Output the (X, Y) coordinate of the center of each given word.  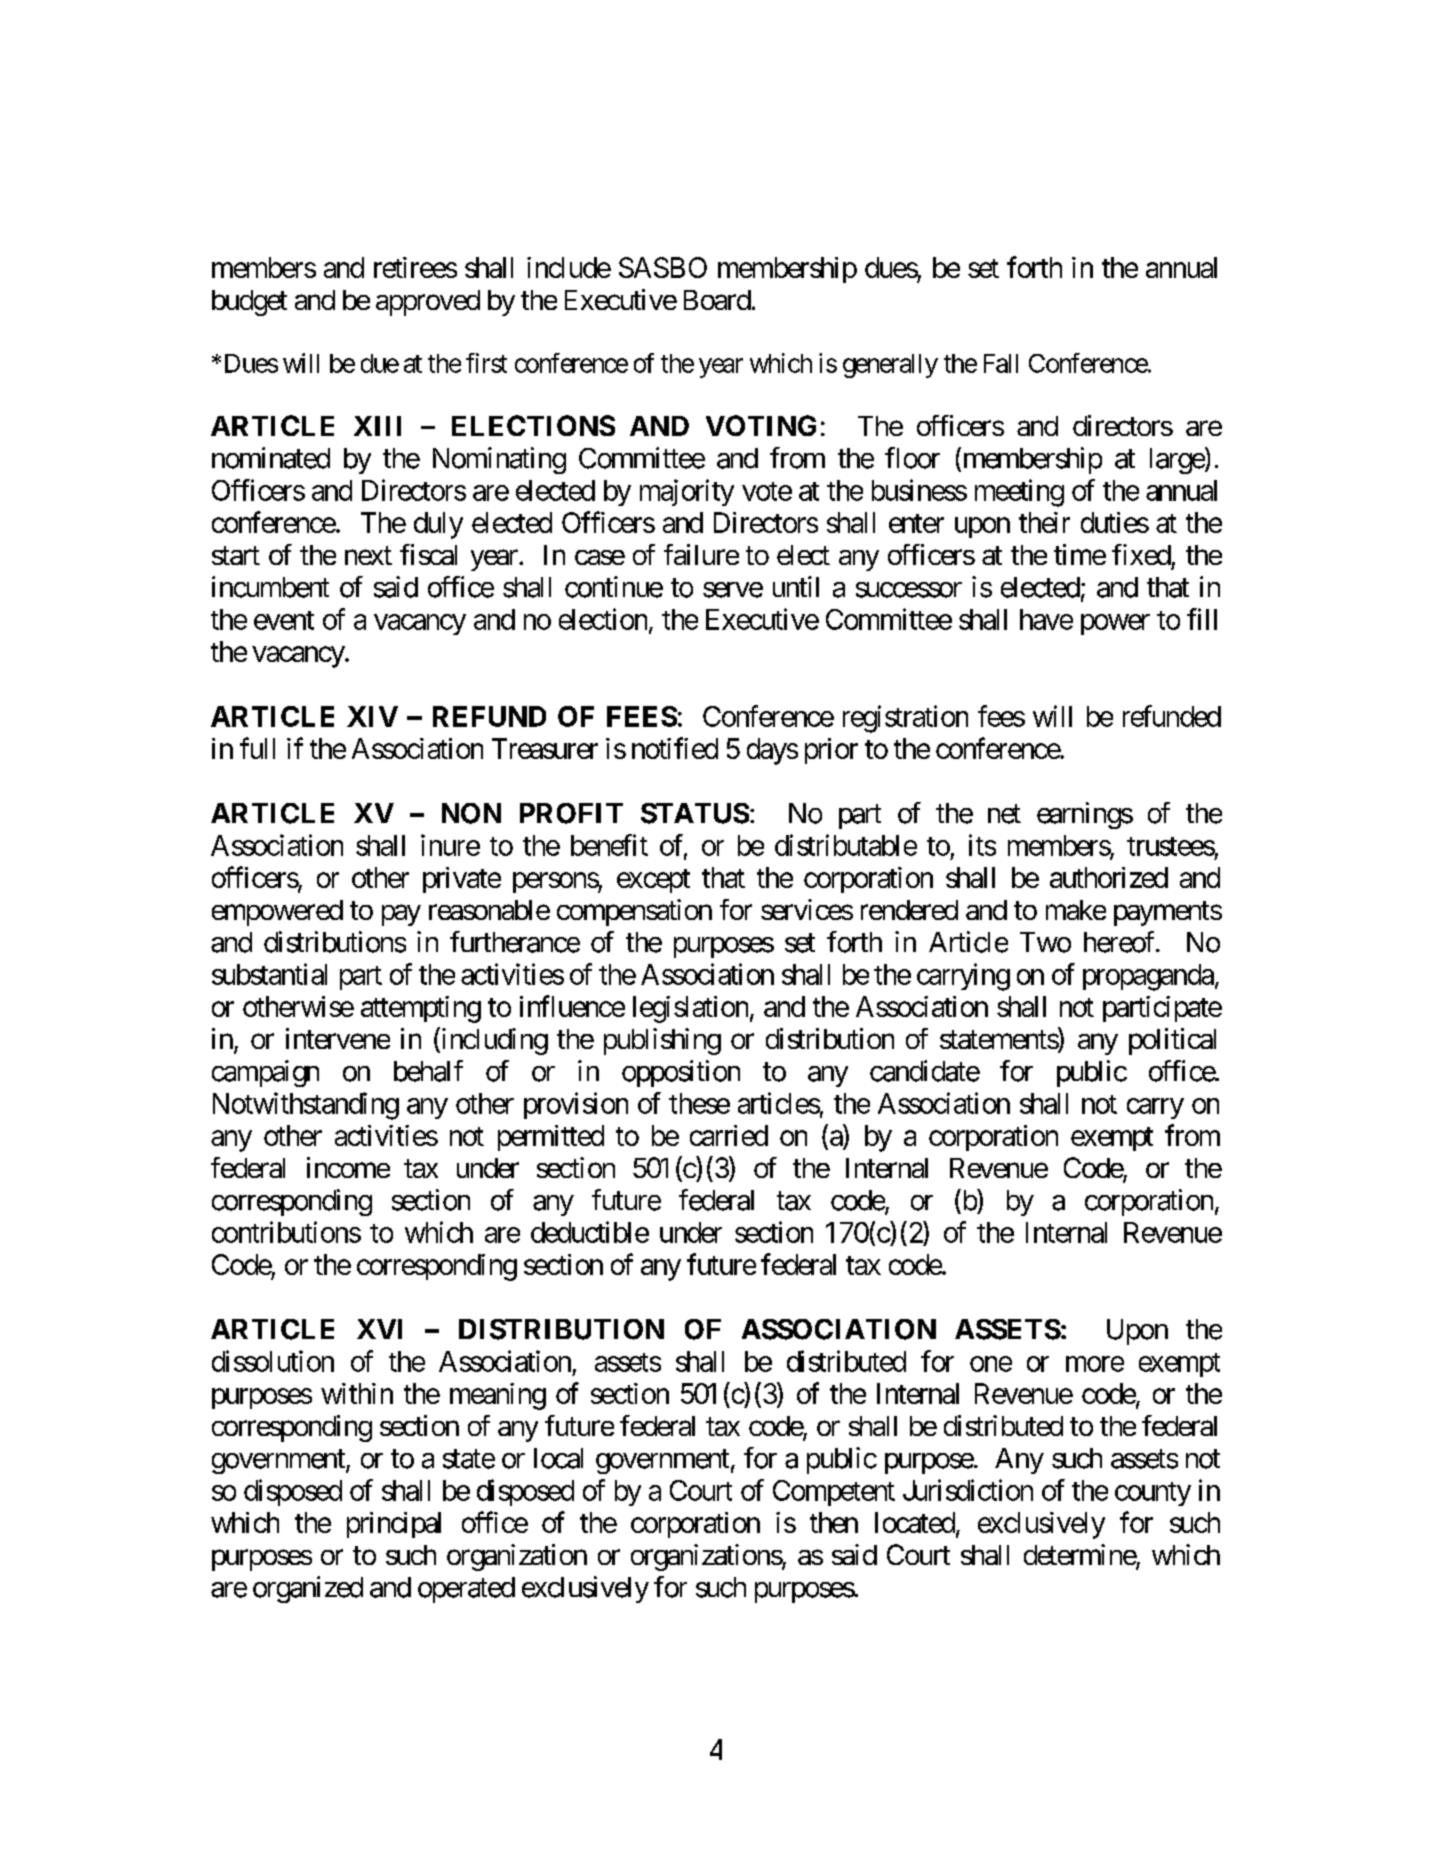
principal (394, 1525)
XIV (372, 716)
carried (729, 1135)
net (1004, 814)
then (834, 1522)
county (1153, 1494)
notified (675, 748)
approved (428, 303)
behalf (428, 1071)
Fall (1001, 363)
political (1172, 1041)
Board (717, 300)
